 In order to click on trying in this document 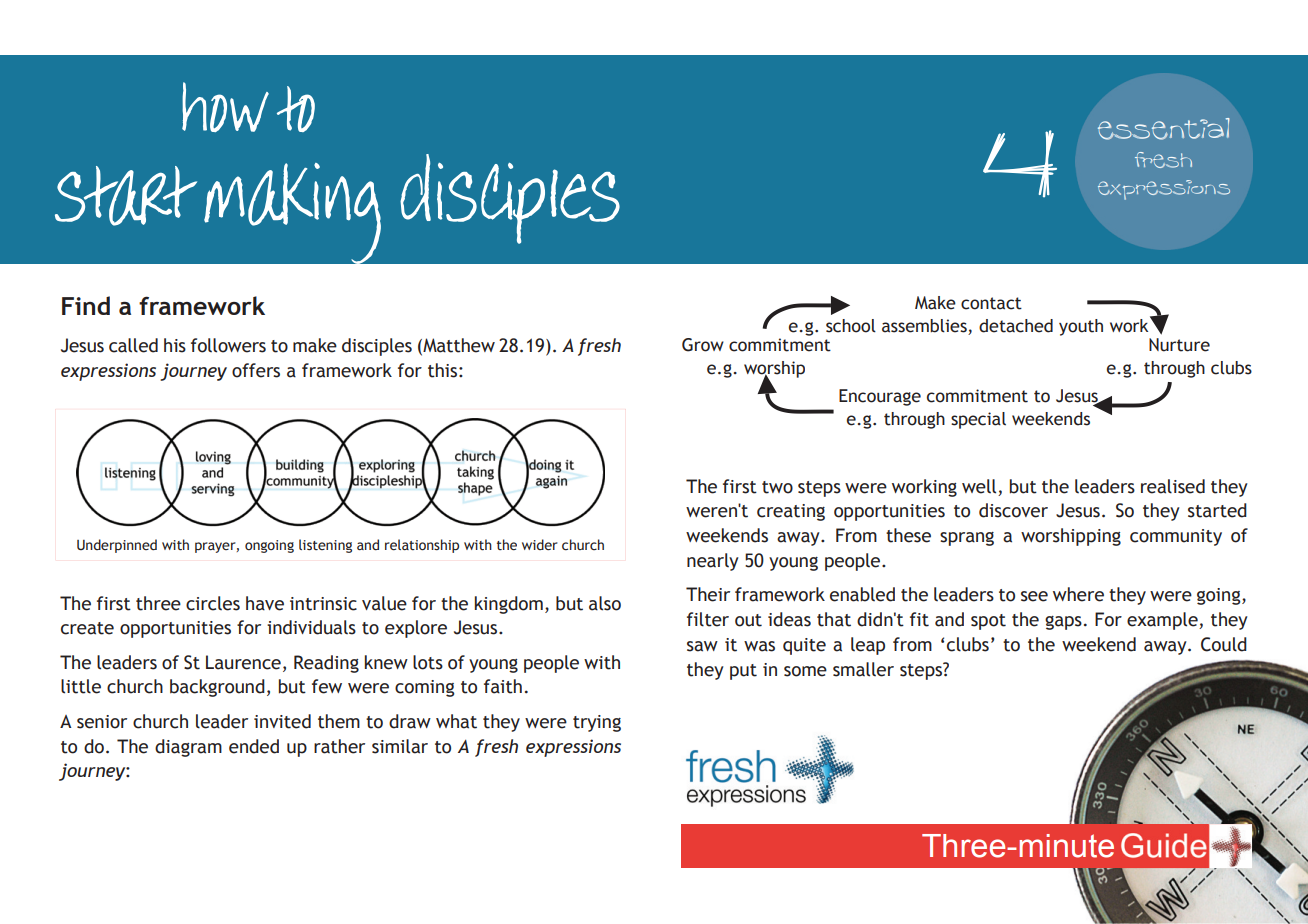, I will do `click(597, 723)`.
